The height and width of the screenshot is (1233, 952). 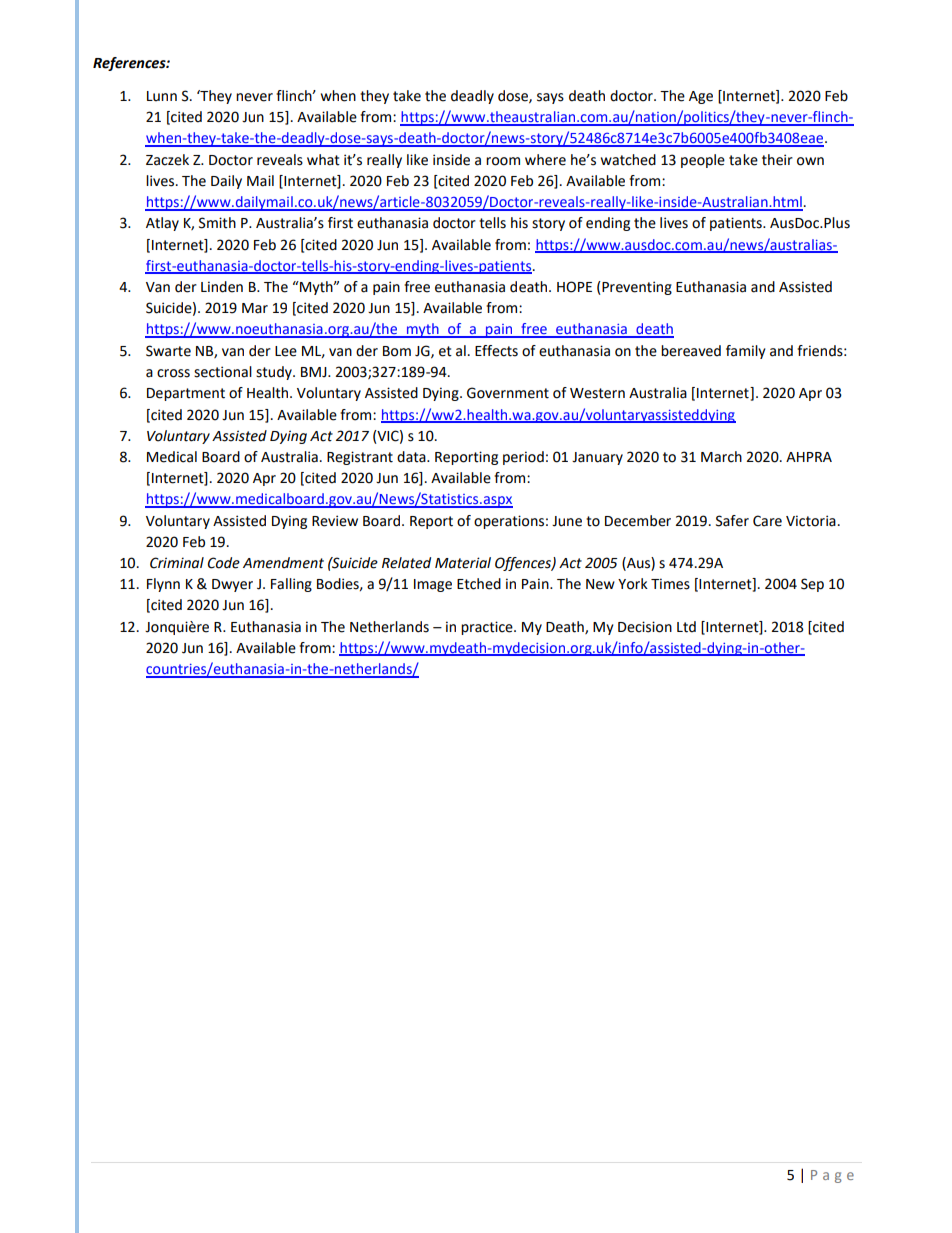 I want to click on practice, so click(x=488, y=628).
